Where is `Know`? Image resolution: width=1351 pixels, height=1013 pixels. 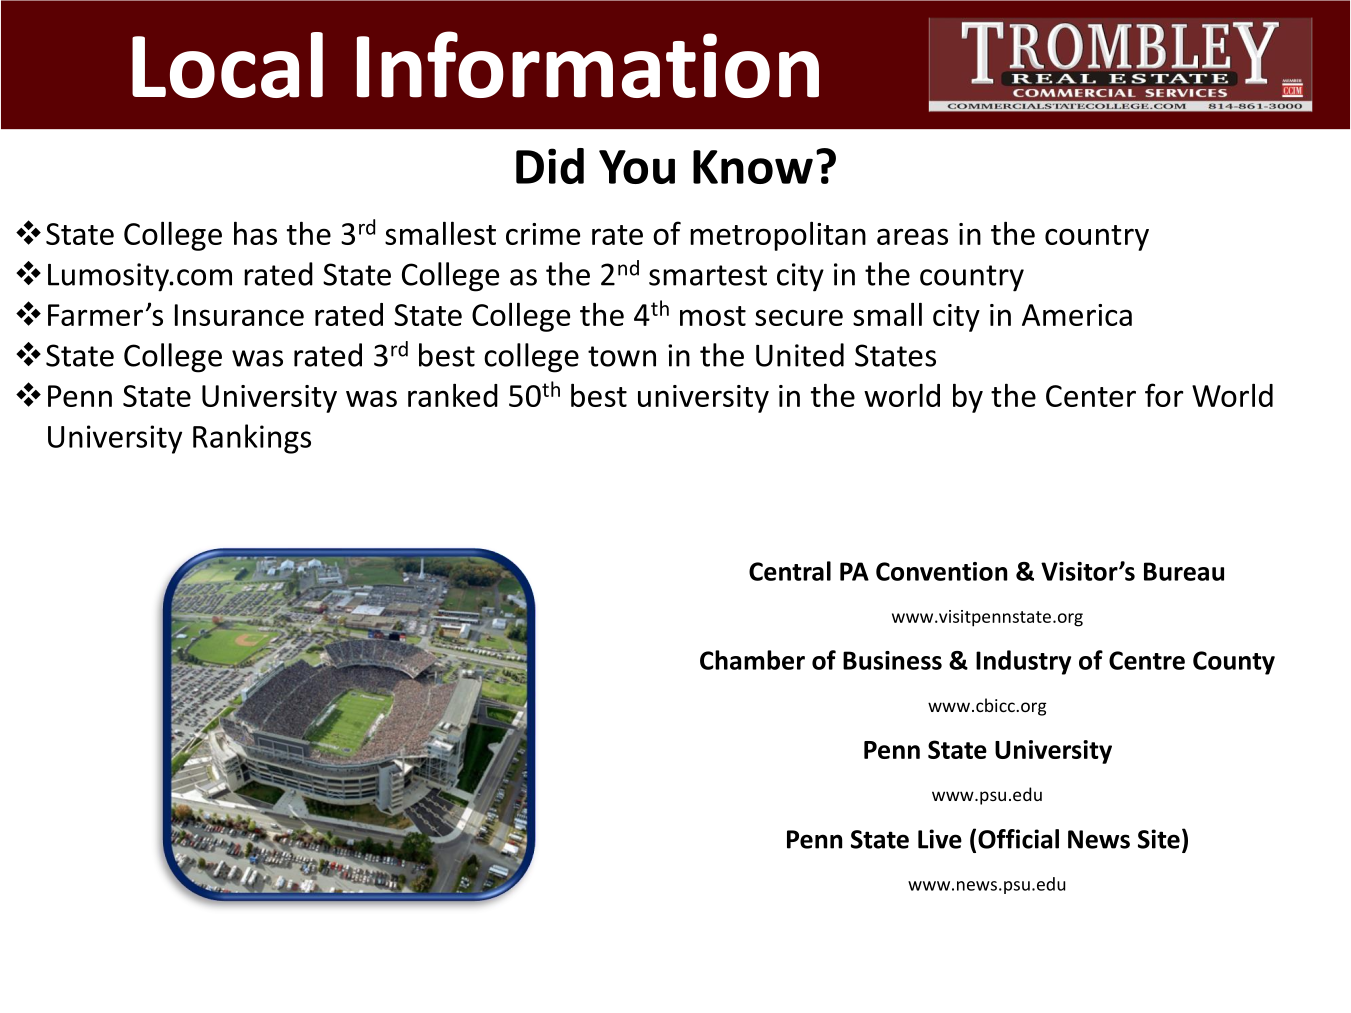 Know is located at coordinates (753, 167).
